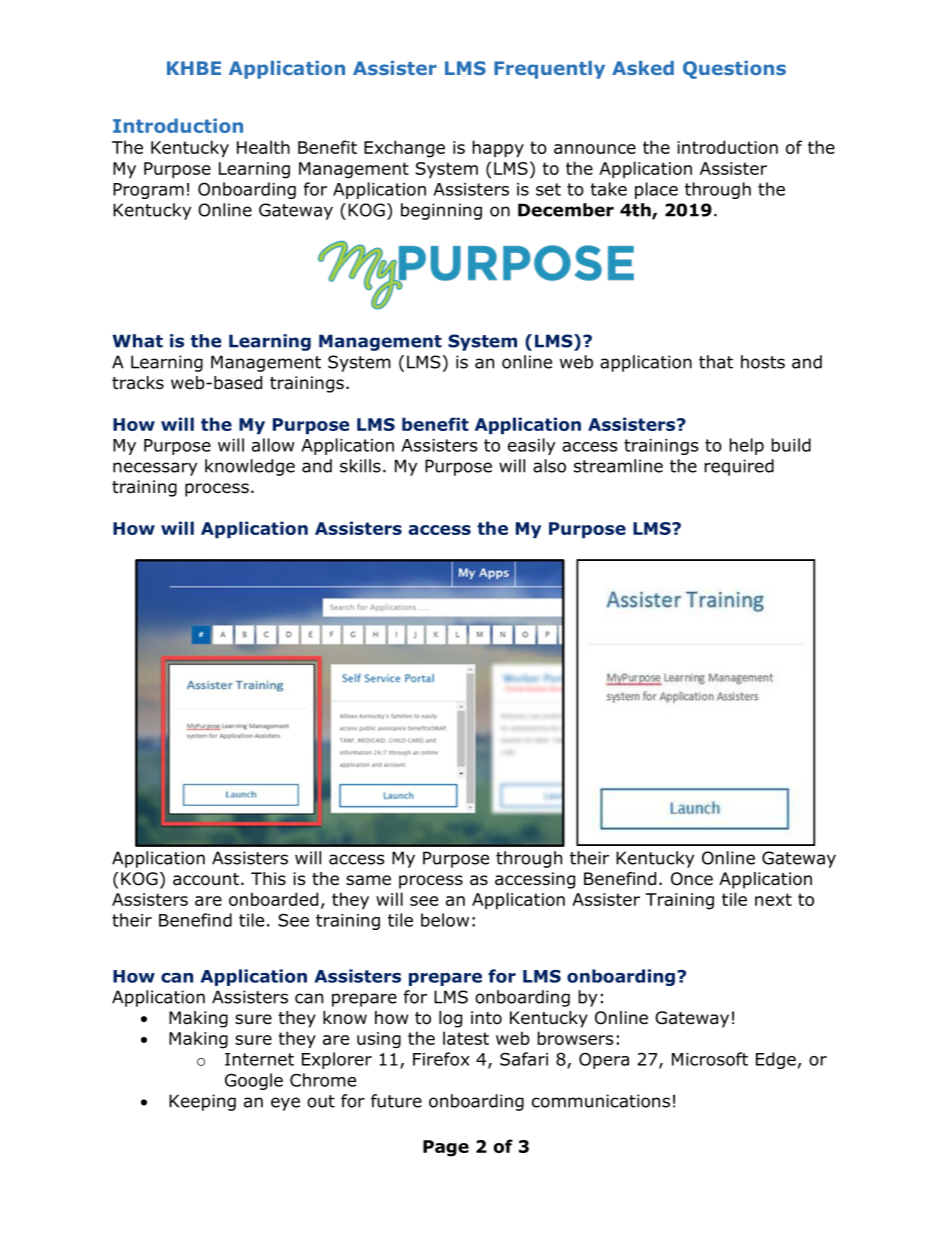 The height and width of the screenshot is (1233, 952). I want to click on Questions, so click(734, 70).
